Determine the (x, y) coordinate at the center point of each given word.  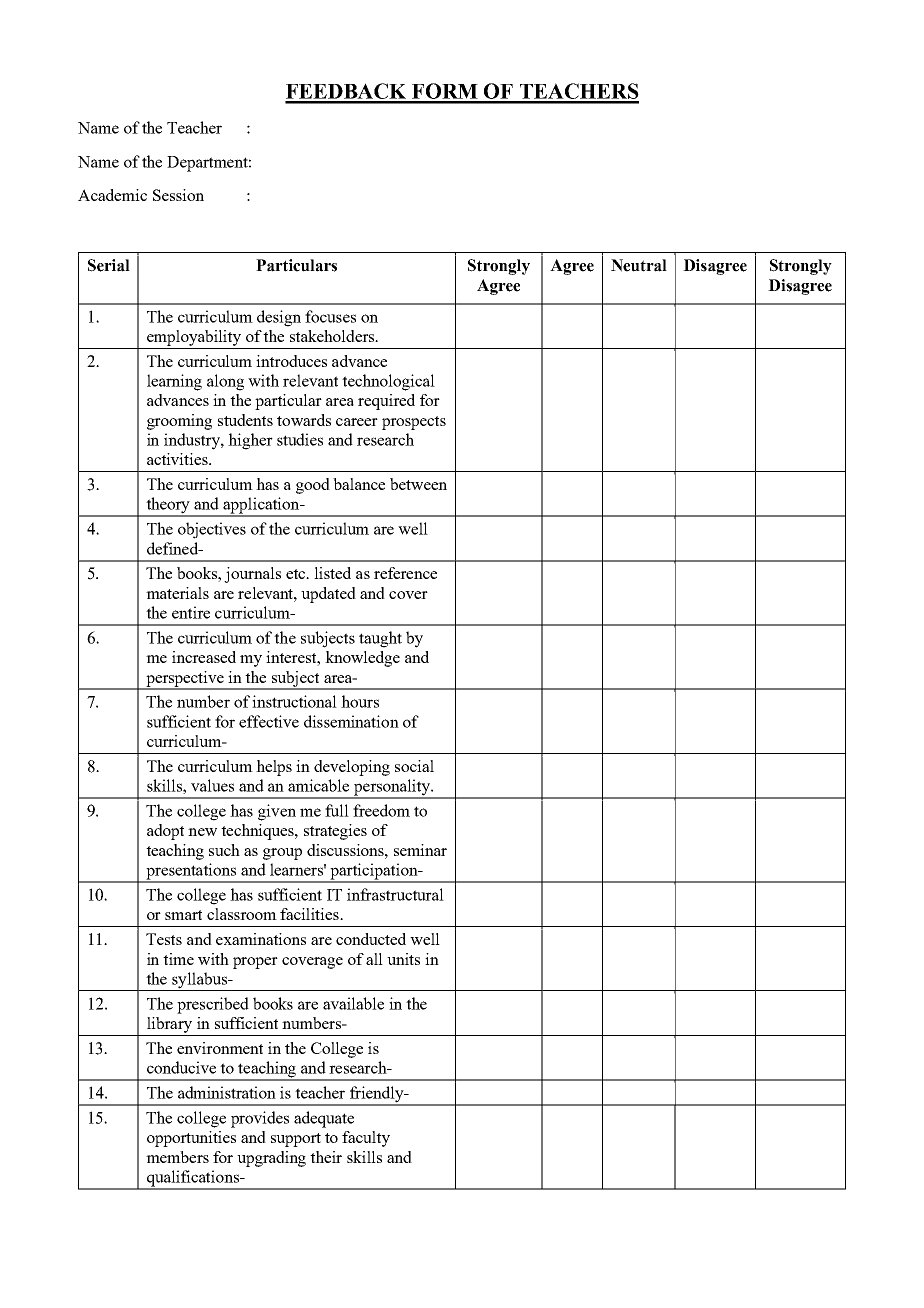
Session (178, 195)
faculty (366, 1139)
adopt (165, 832)
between (418, 484)
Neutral (639, 265)
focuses (330, 316)
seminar (420, 850)
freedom (381, 810)
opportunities (191, 1139)
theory (168, 506)
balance (359, 484)
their (326, 1157)
